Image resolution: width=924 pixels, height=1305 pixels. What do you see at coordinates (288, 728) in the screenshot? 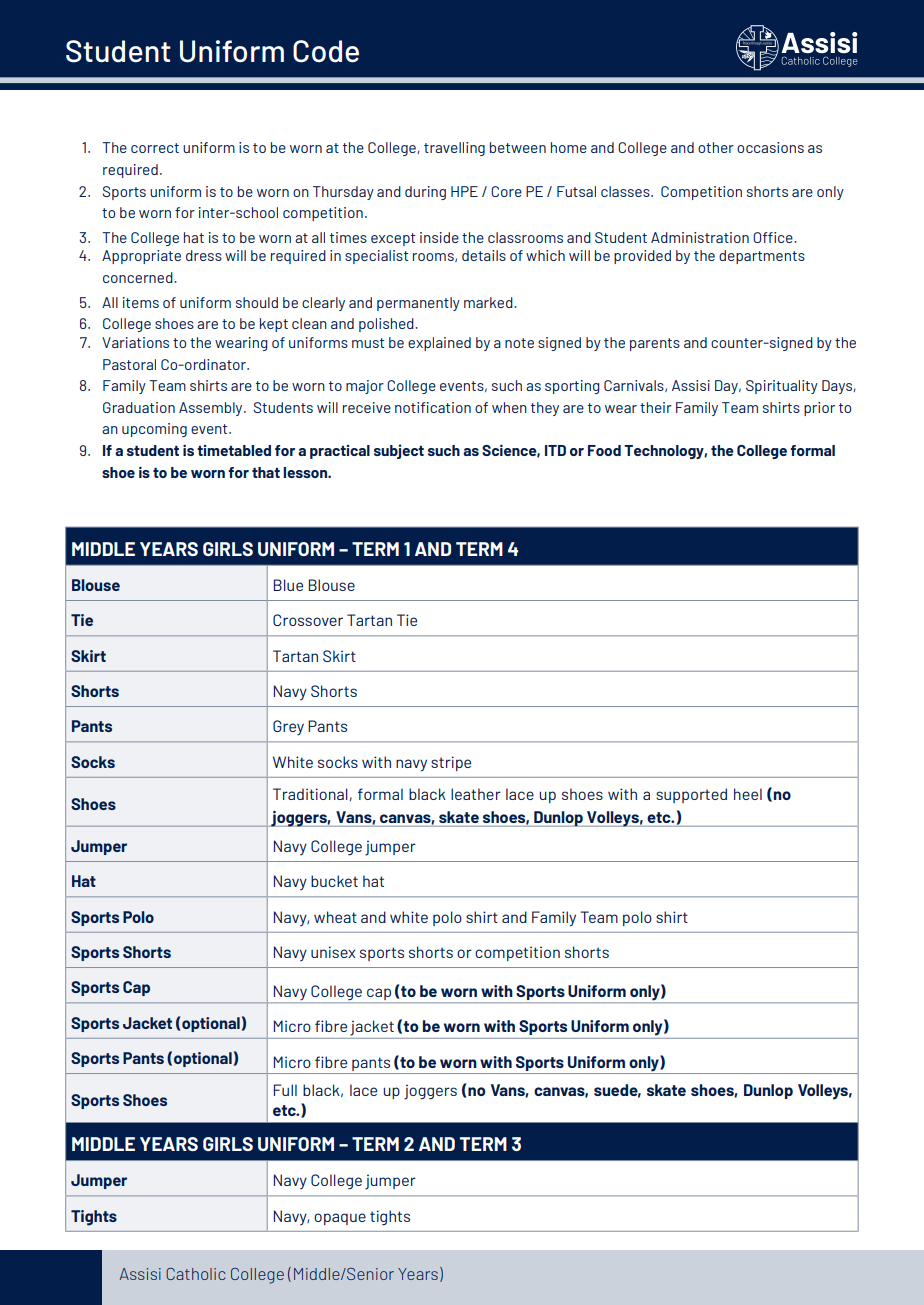
I see `Grey` at bounding box center [288, 728].
